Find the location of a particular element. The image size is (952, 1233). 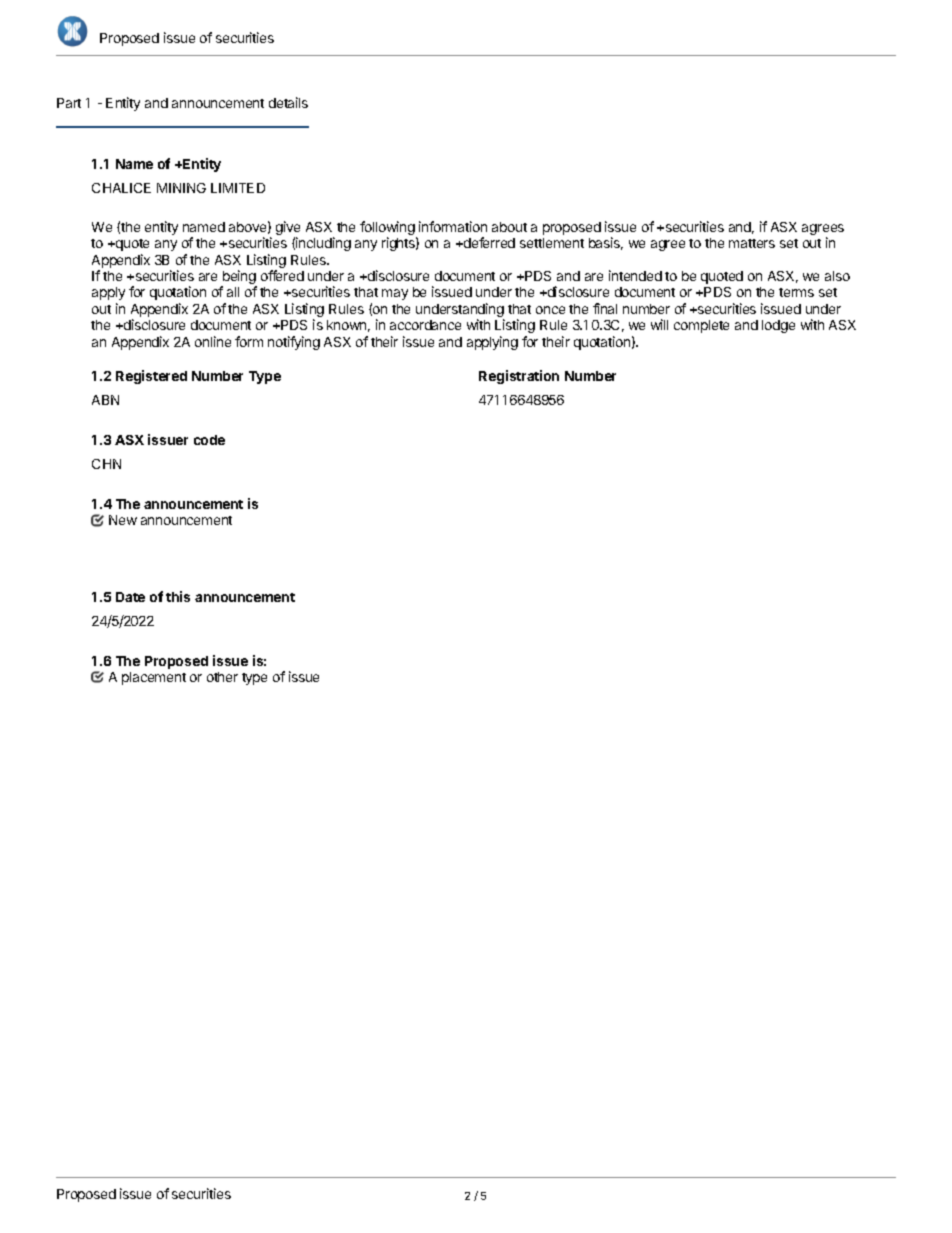

placement is located at coordinates (154, 678).
